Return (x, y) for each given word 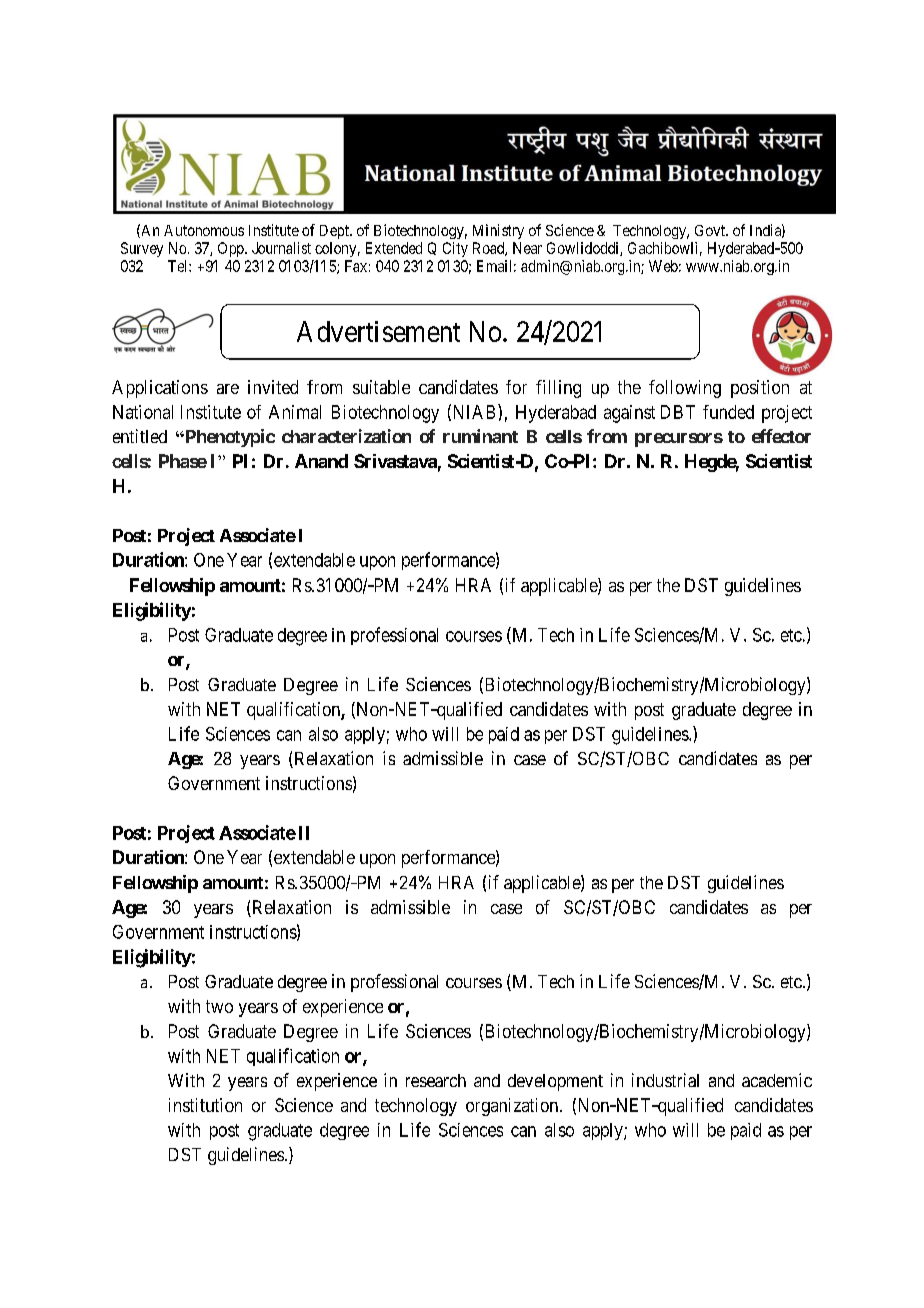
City (455, 249)
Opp (232, 249)
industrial (665, 1080)
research (436, 1080)
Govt (711, 230)
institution (205, 1105)
